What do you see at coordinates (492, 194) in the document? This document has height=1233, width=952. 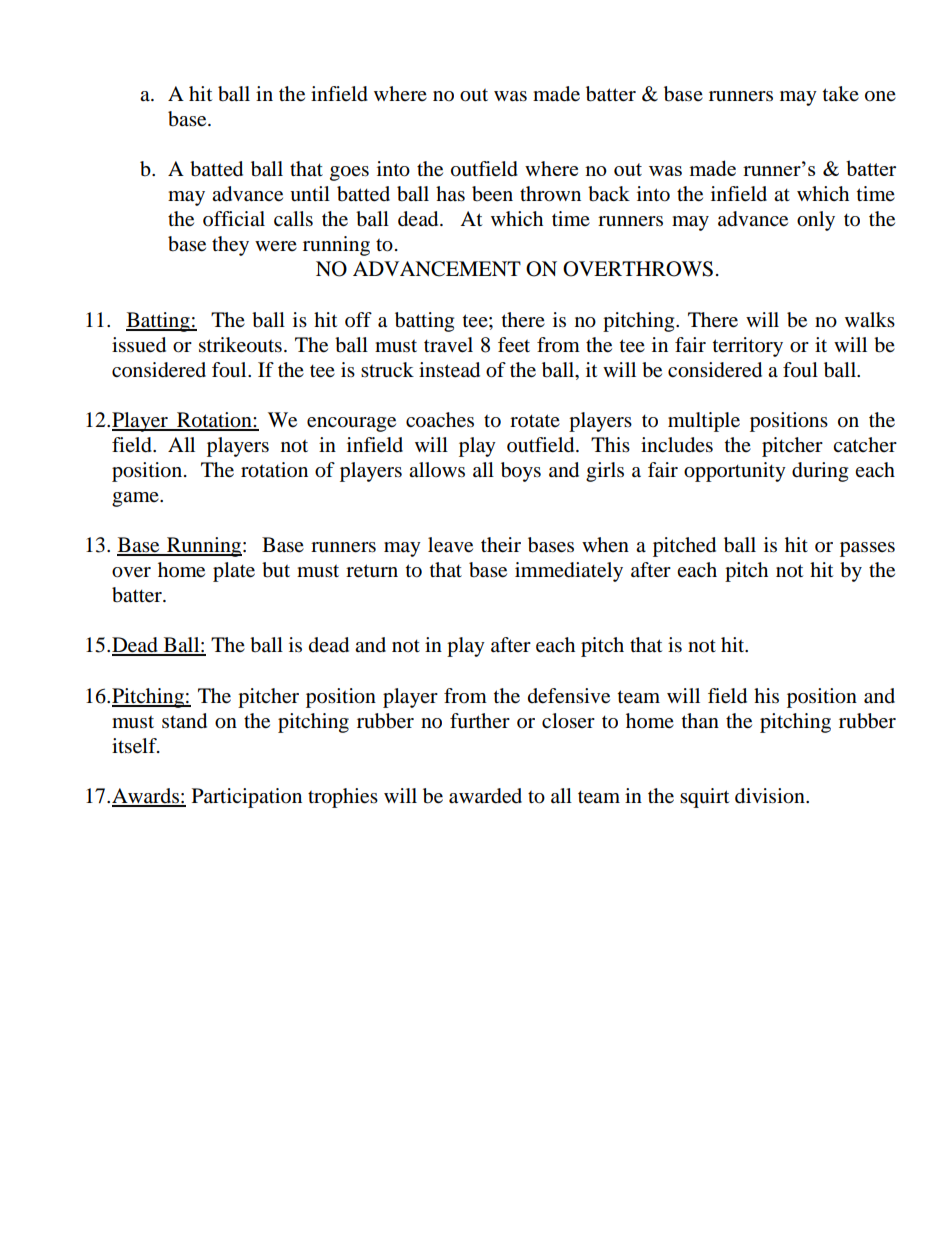 I see `been` at bounding box center [492, 194].
